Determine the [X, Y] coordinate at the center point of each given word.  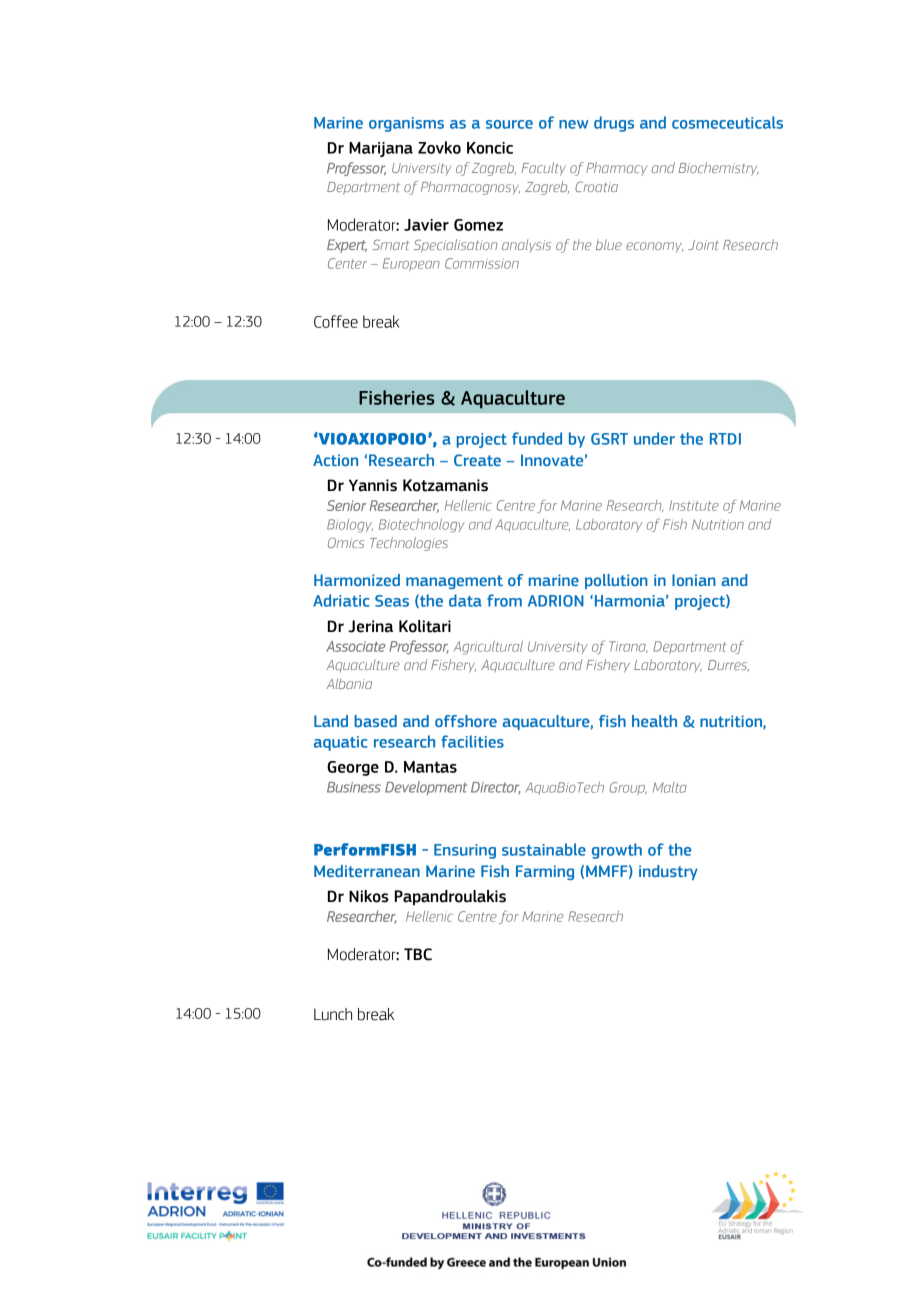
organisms [406, 124]
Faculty [544, 169]
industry [668, 872]
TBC [418, 954]
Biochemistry [719, 169]
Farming [545, 872]
